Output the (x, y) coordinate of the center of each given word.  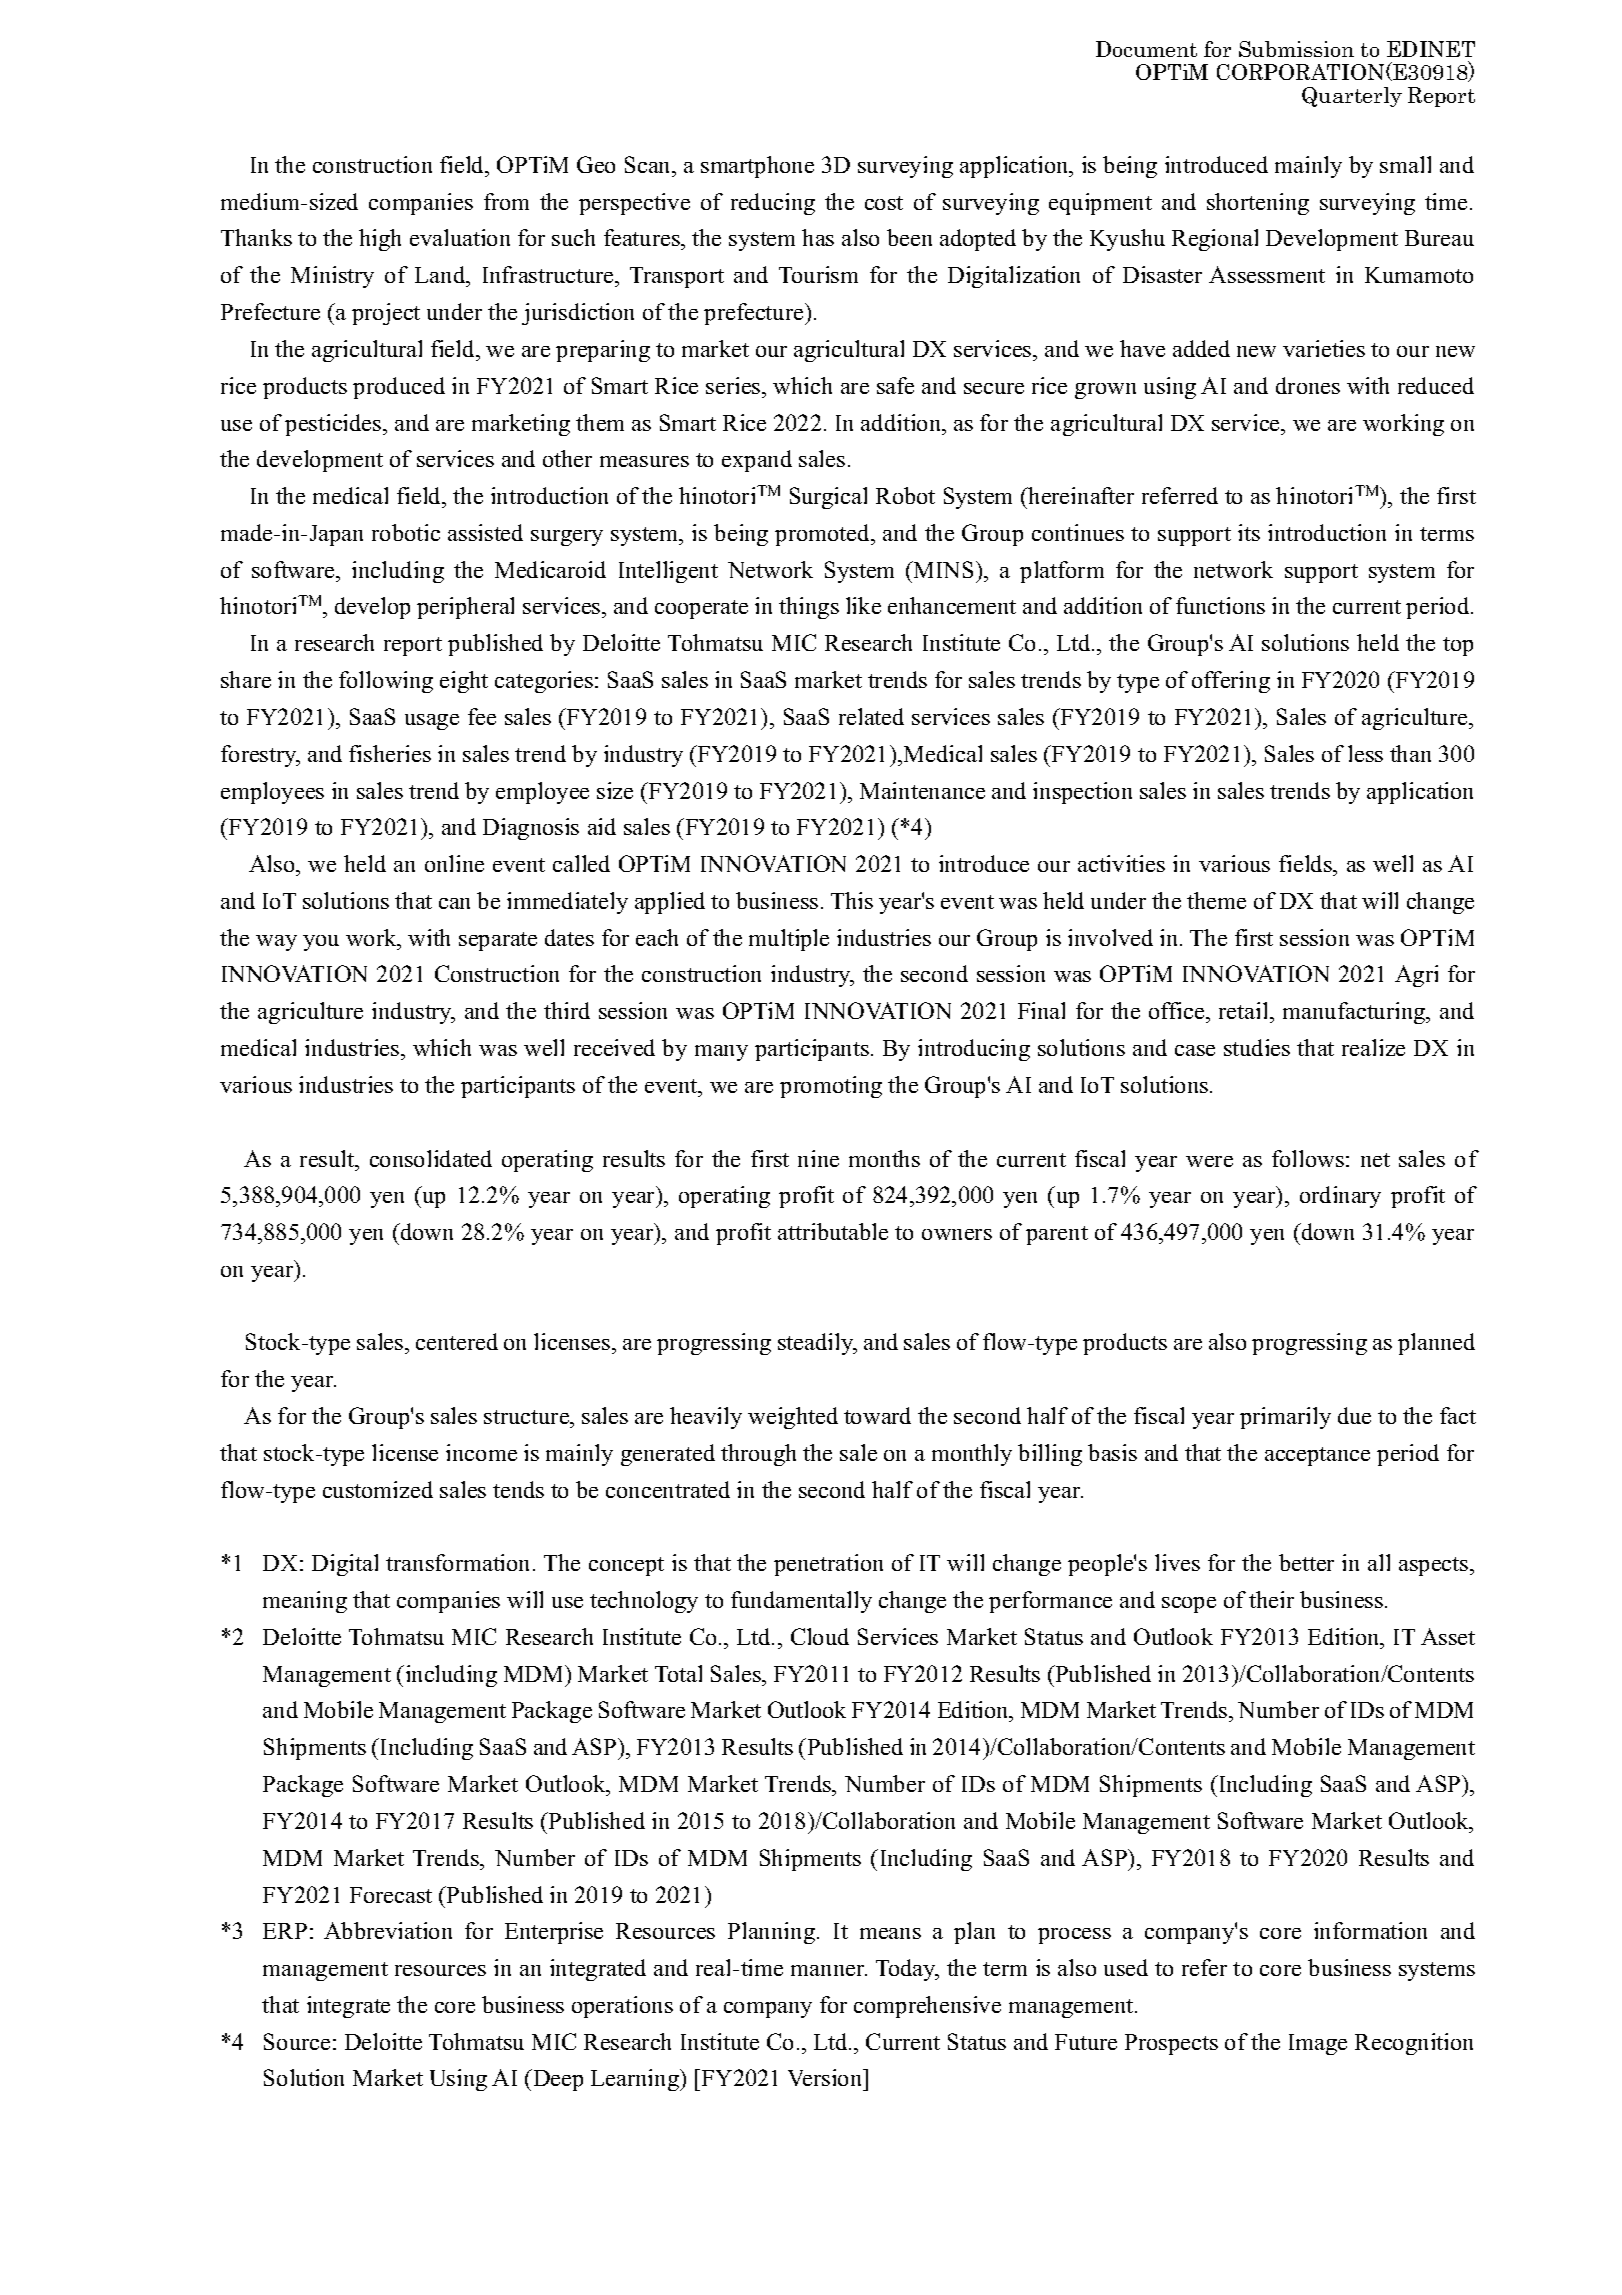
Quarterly (1352, 97)
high (380, 240)
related (871, 716)
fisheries (390, 753)
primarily (1285, 1418)
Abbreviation (388, 1930)
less (1365, 753)
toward (877, 1415)
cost (884, 203)
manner (829, 1970)
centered (457, 1341)
